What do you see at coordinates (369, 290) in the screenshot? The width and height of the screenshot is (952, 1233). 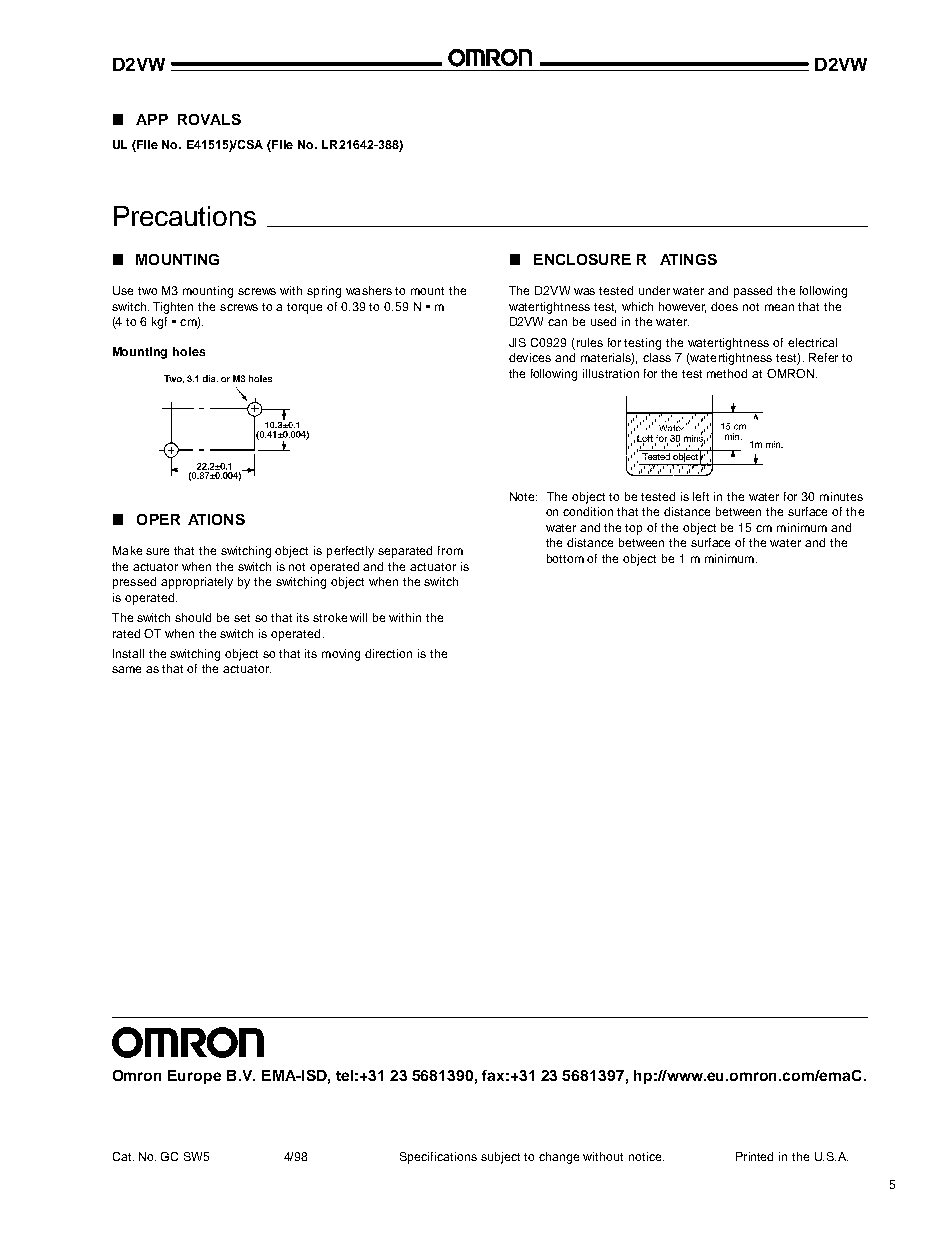 I see `washers` at bounding box center [369, 290].
